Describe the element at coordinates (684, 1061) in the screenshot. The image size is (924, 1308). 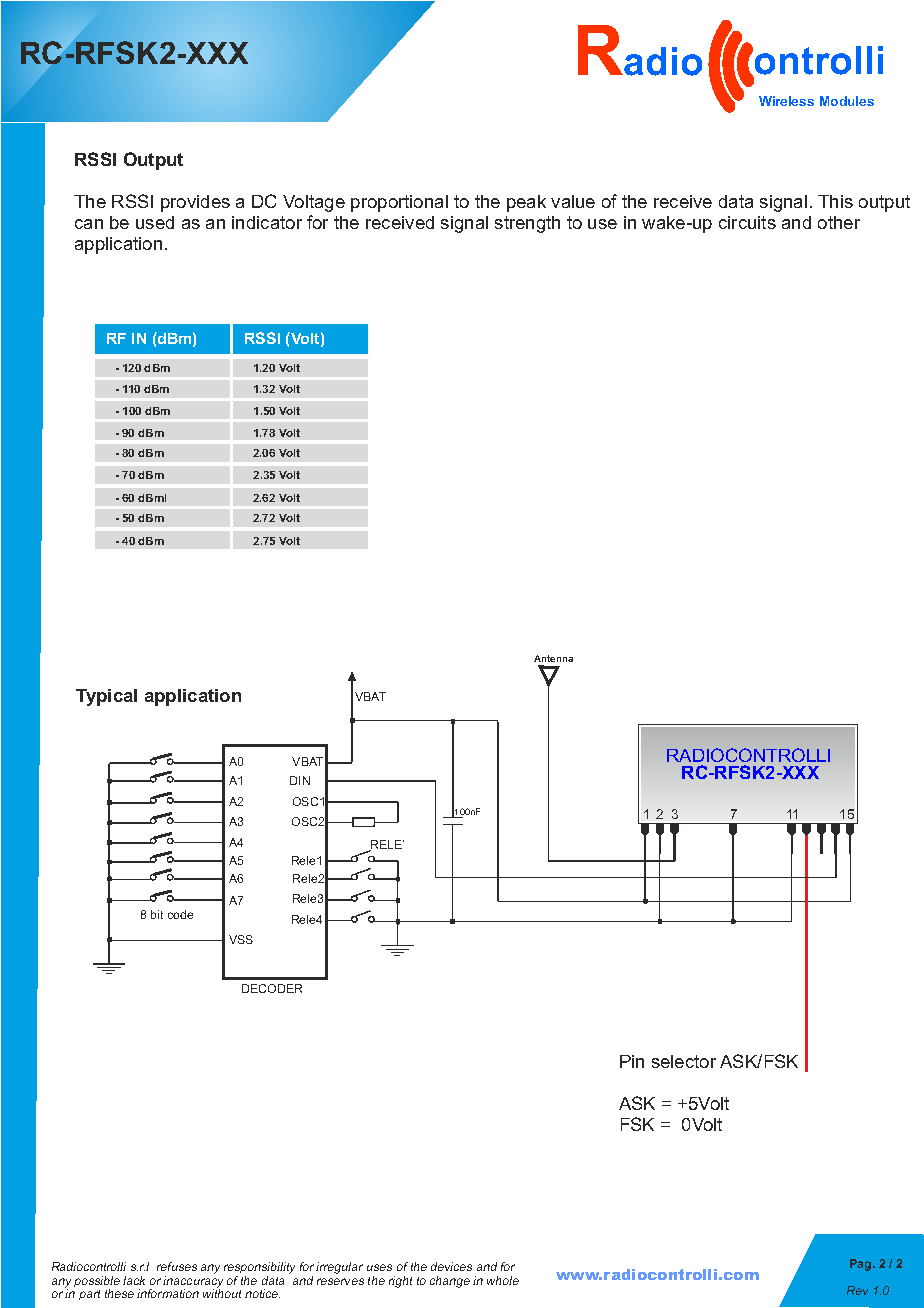
I see `selector` at that location.
